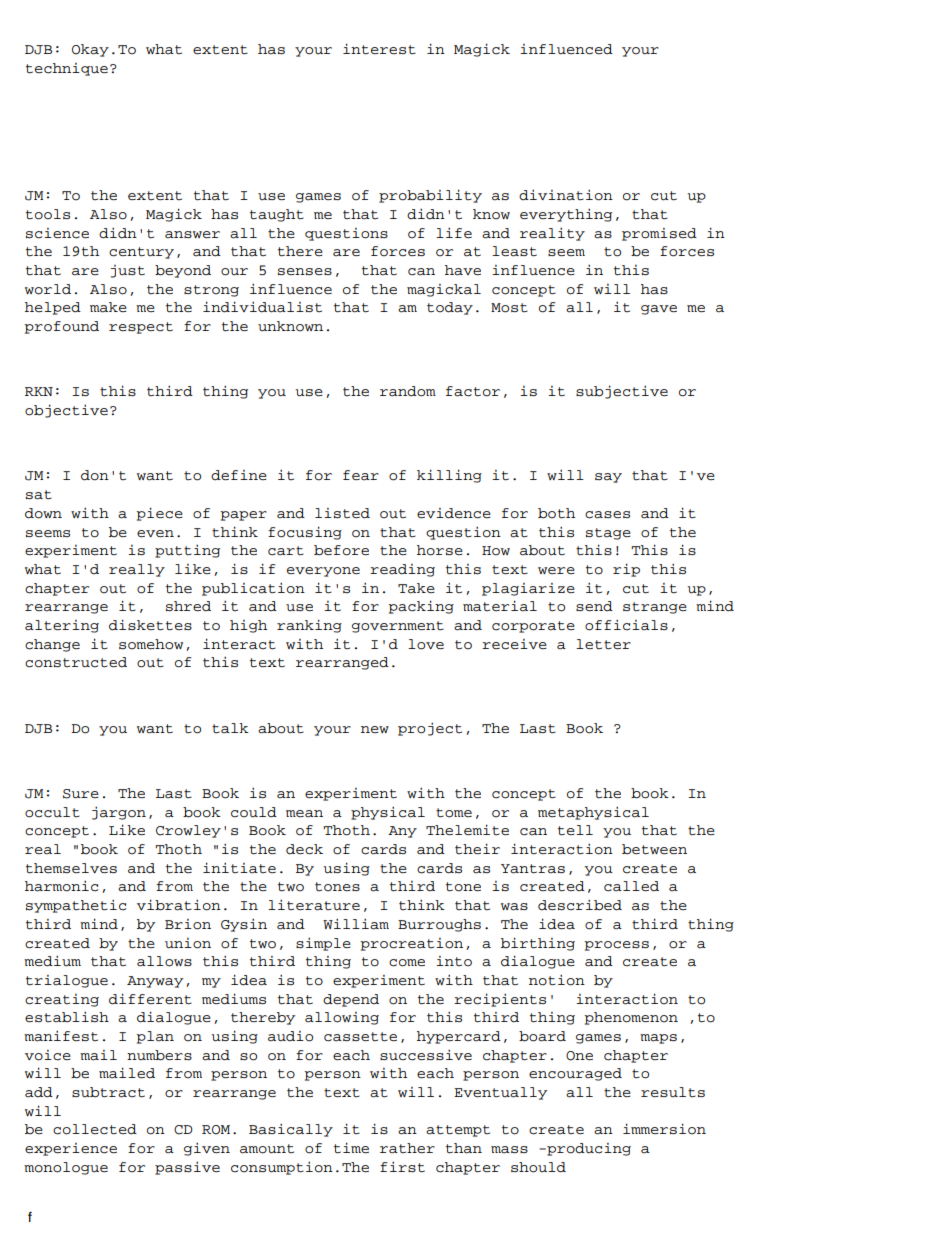  What do you see at coordinates (594, 606) in the page?
I see `send` at bounding box center [594, 606].
